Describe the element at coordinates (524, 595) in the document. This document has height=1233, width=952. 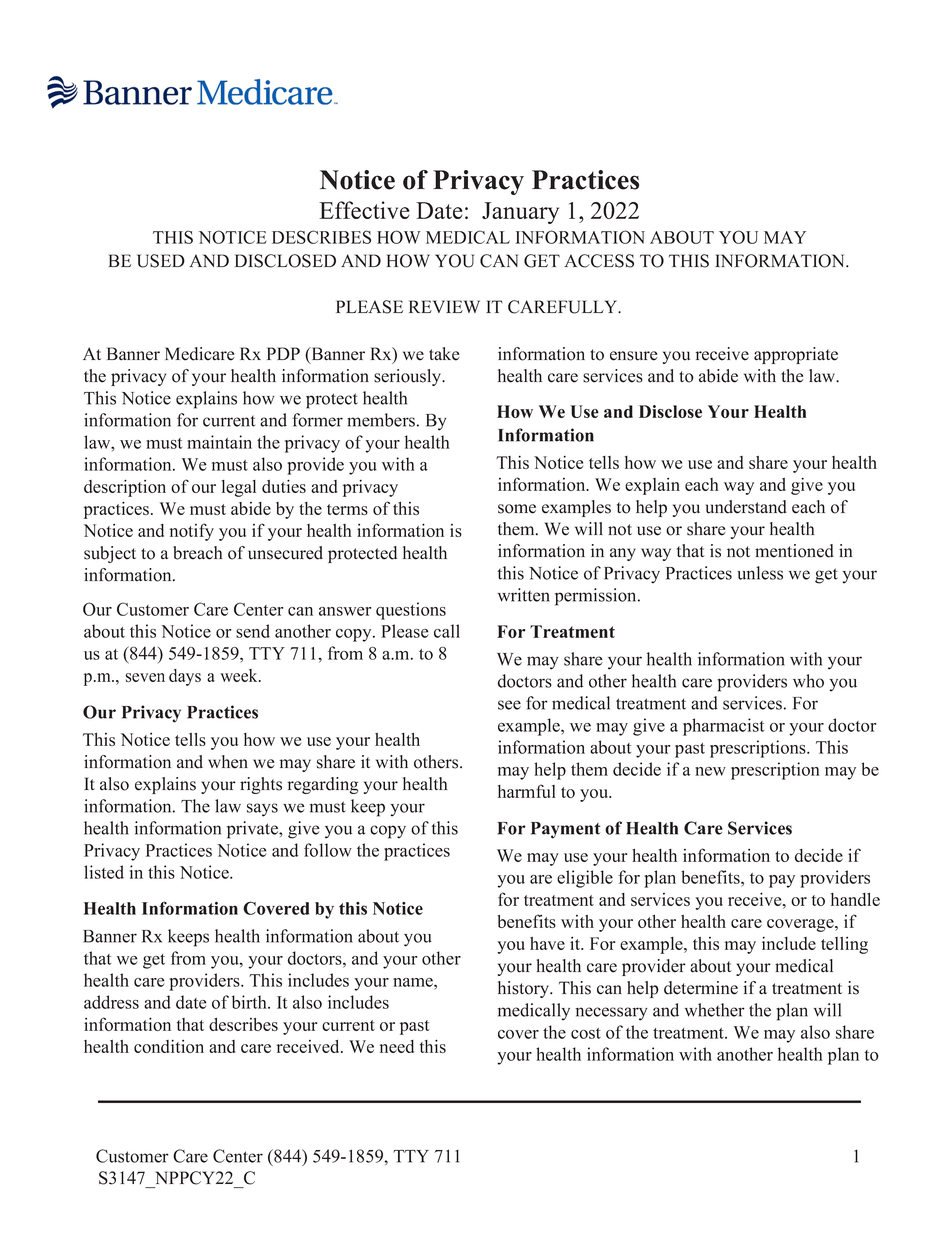
I see `written` at that location.
